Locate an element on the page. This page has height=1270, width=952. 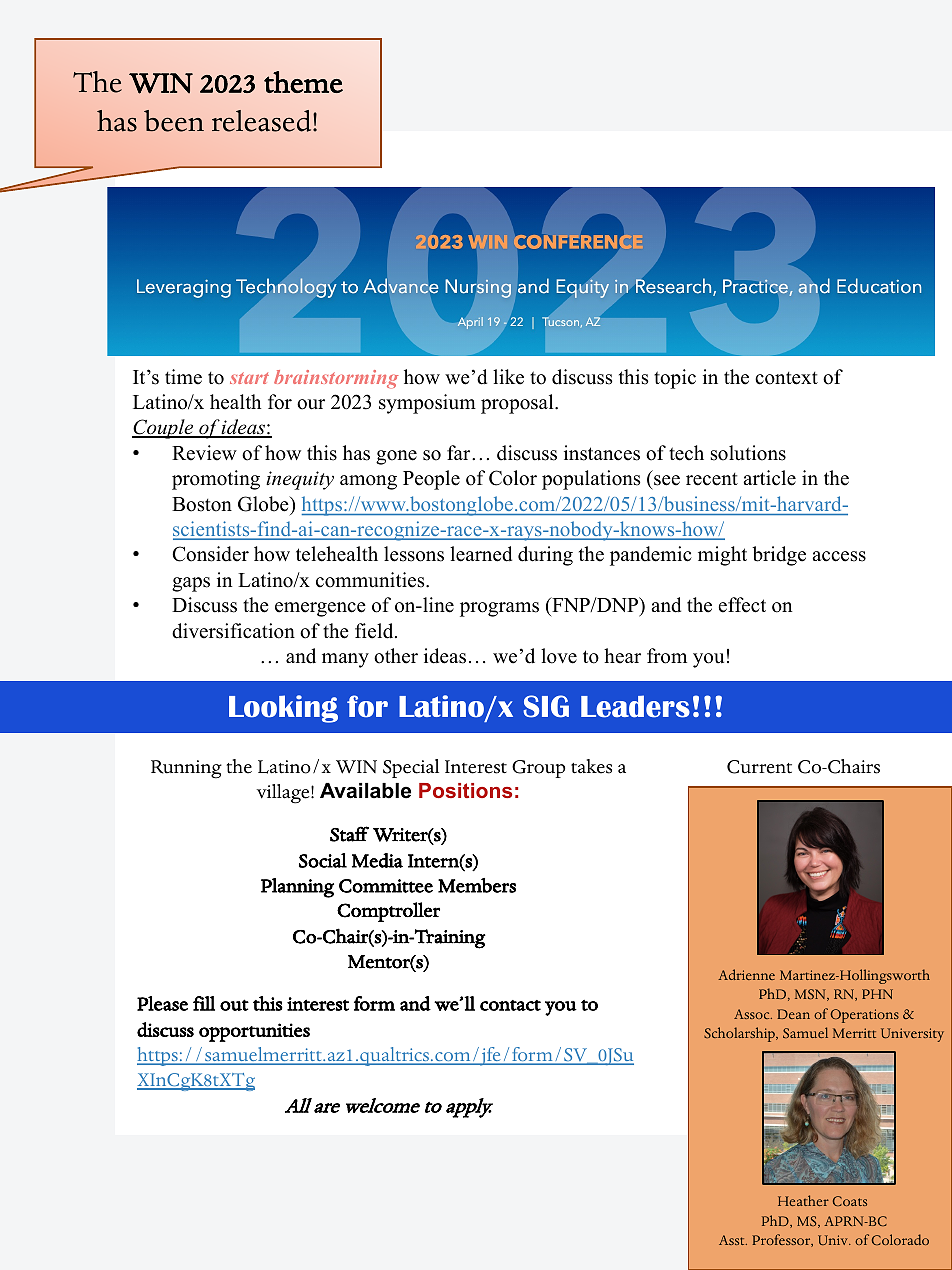
Planning is located at coordinates (297, 888).
